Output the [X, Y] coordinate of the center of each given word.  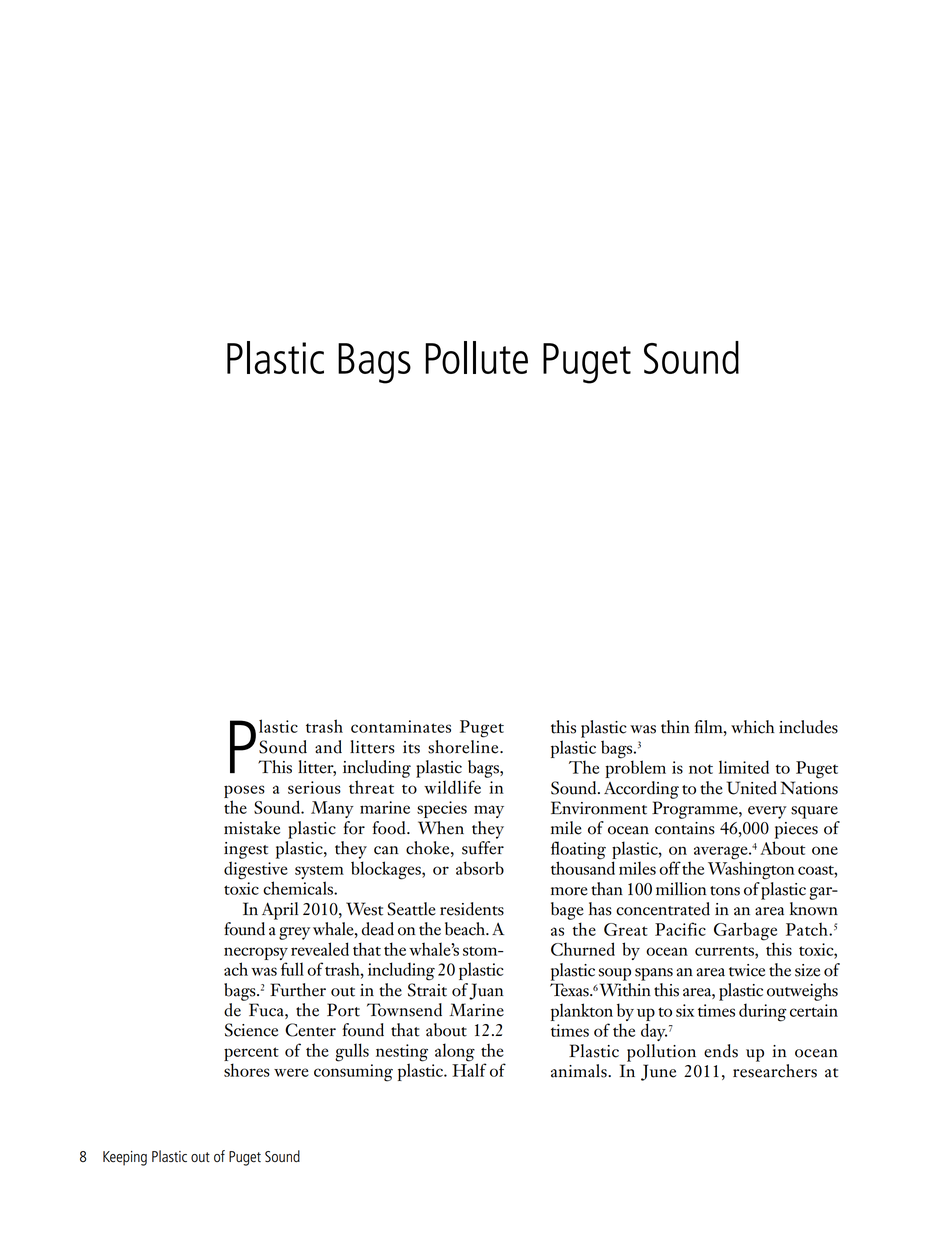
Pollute [476, 357]
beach [466, 929]
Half [469, 1069]
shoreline [464, 747]
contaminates [401, 726]
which [753, 727]
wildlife [452, 787]
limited [744, 767]
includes [808, 727]
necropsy [256, 953]
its [411, 747]
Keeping [125, 1158]
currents [725, 951]
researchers [775, 1071]
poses [244, 791]
